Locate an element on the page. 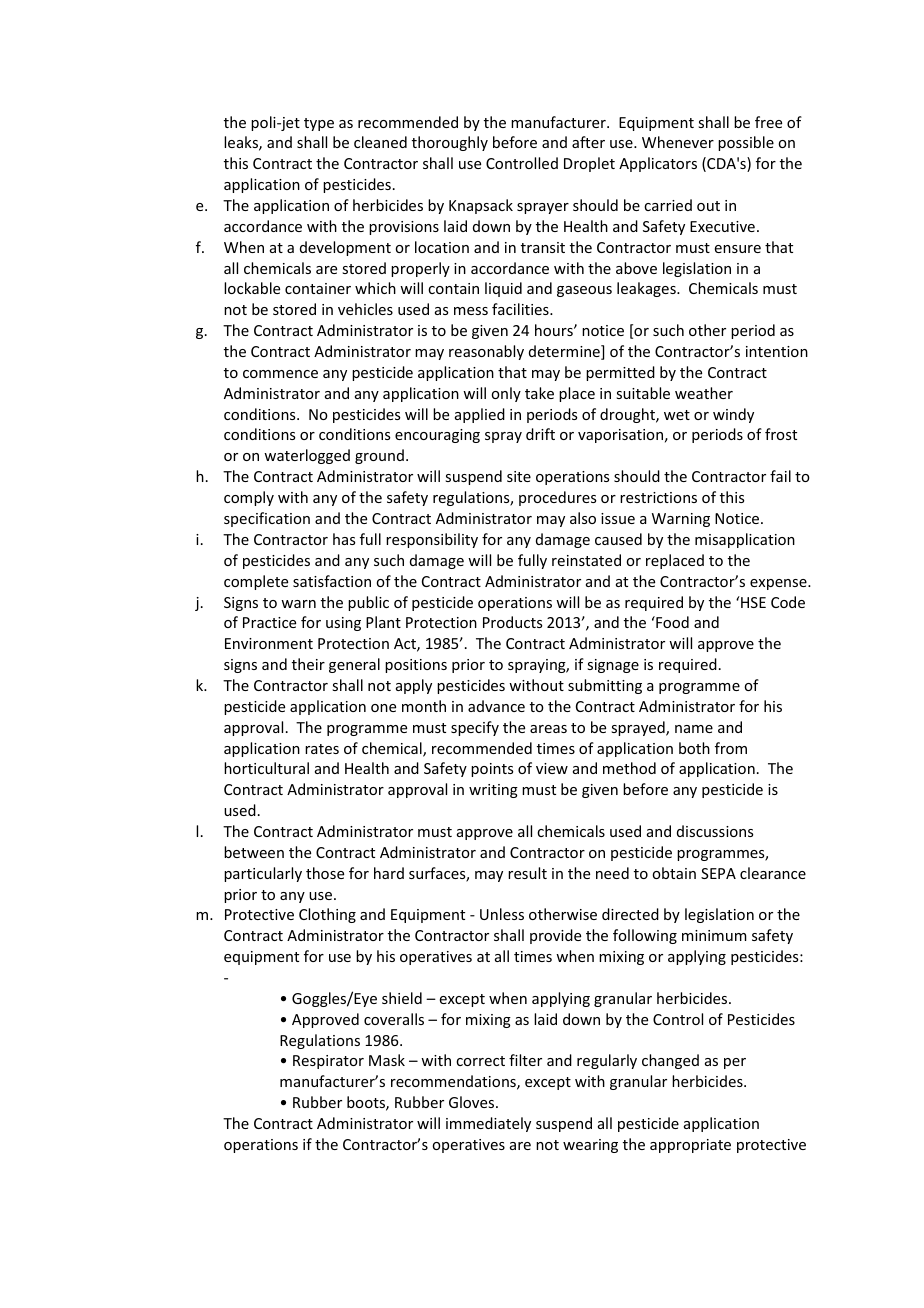  immediately is located at coordinates (488, 1124).
